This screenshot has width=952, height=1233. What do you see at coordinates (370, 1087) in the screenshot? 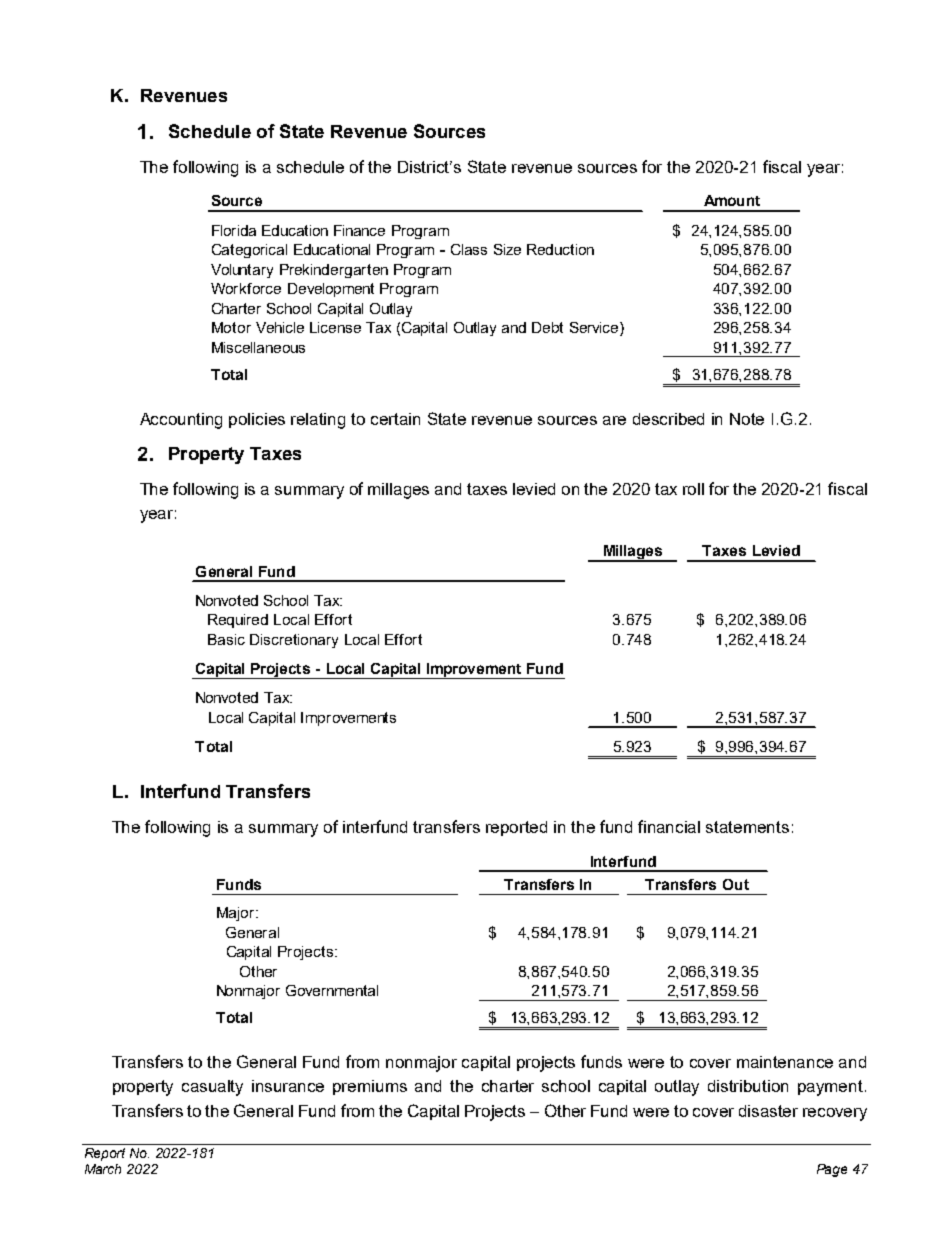
I see `premiums` at bounding box center [370, 1087].
